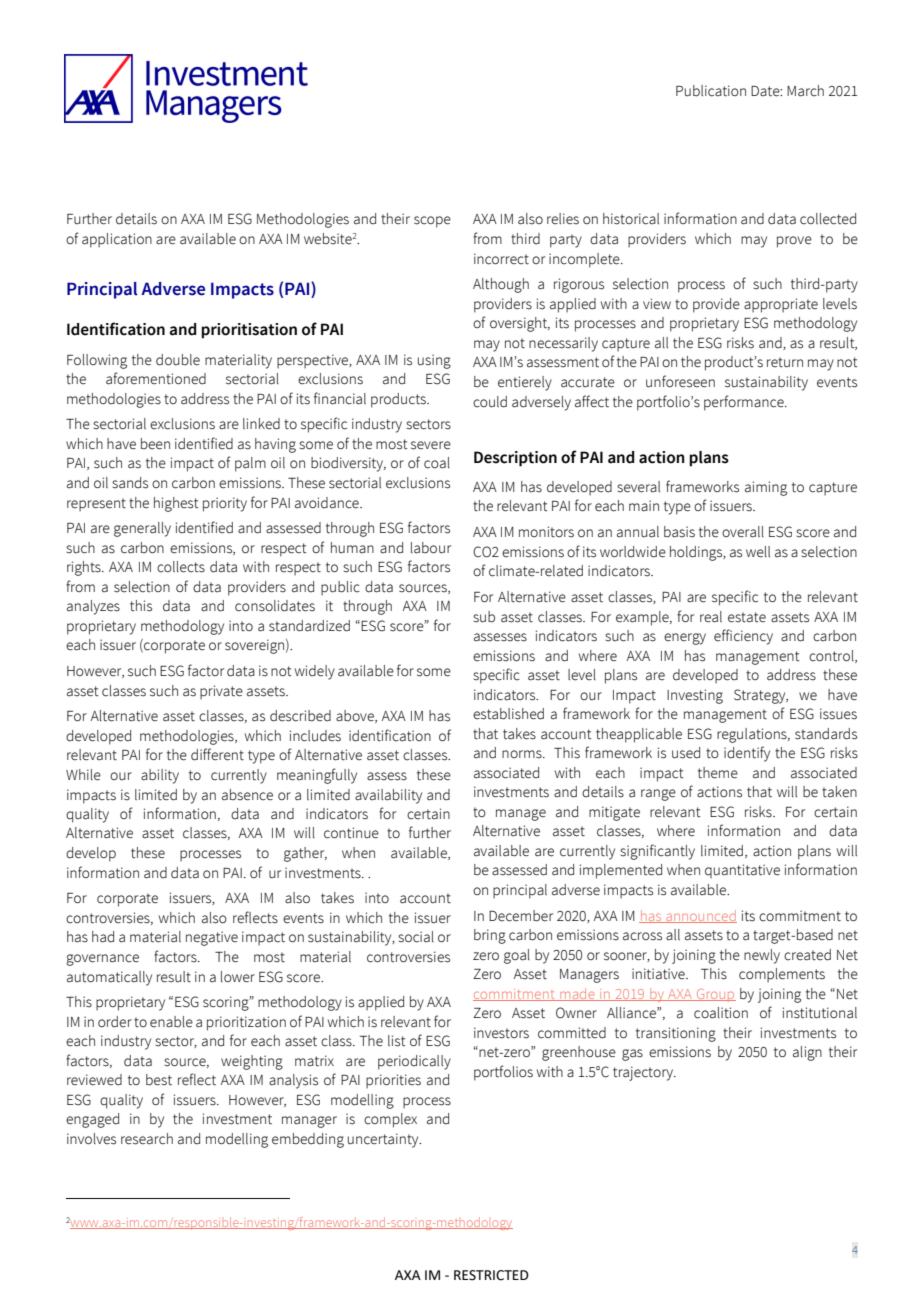  Describe the element at coordinates (432, 222) in the page. I see `scope` at that location.
